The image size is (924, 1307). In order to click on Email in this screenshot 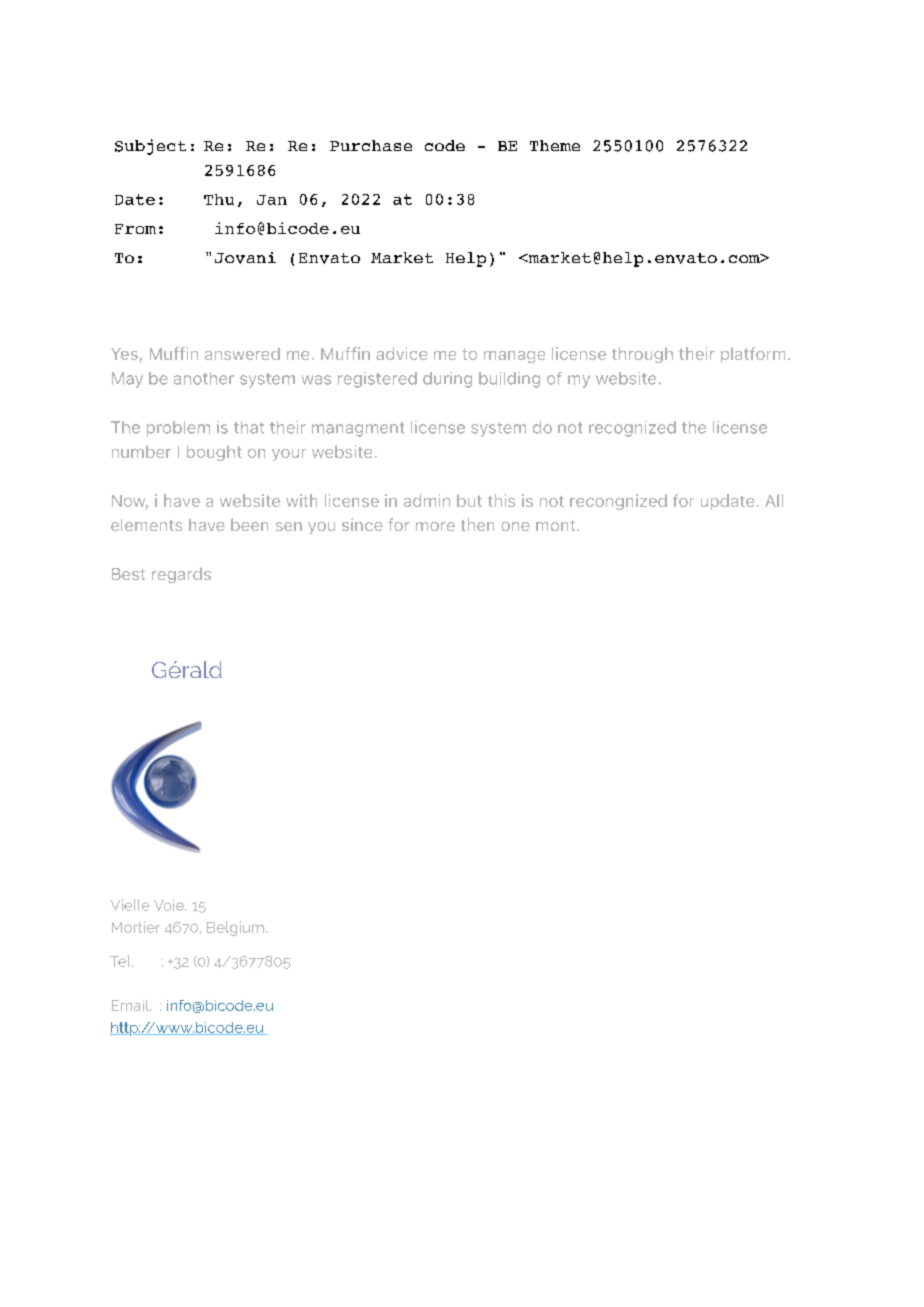, I will do `click(131, 1005)`.
